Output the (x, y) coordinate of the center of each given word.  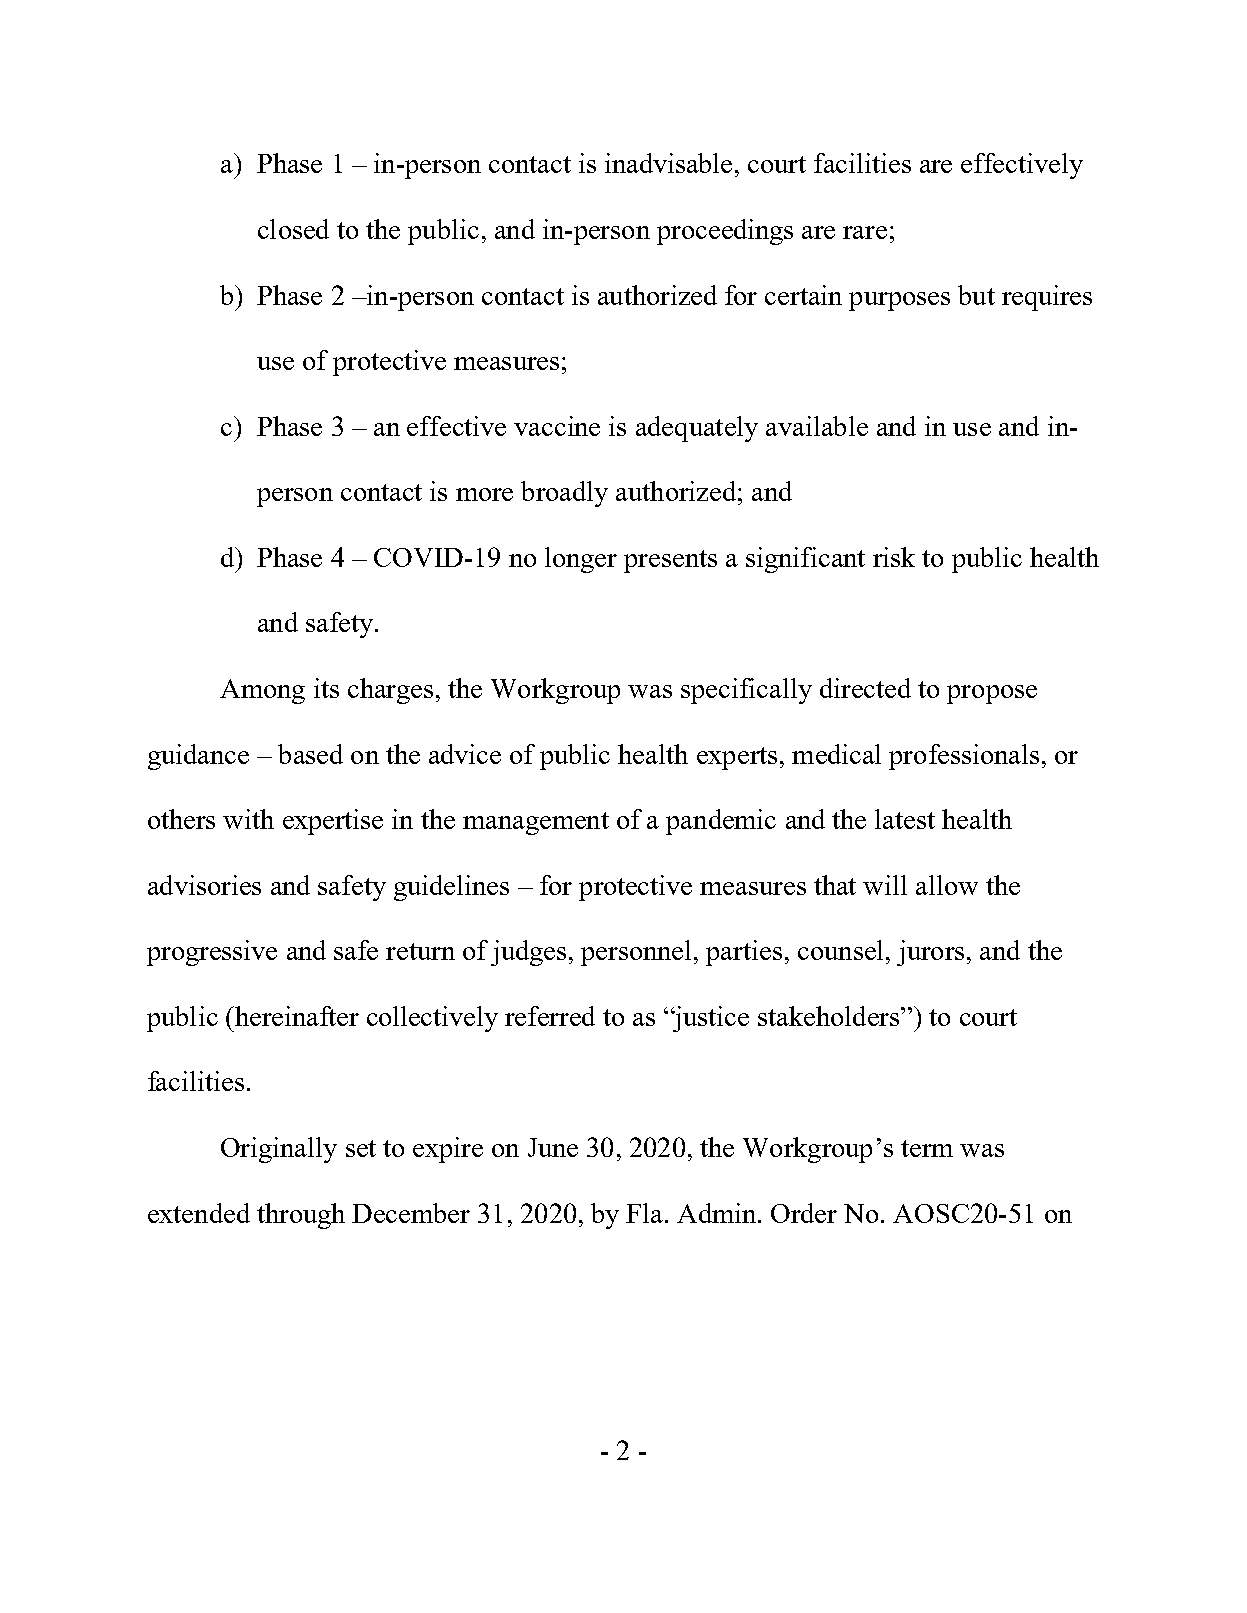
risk (894, 557)
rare (865, 232)
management (536, 823)
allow (947, 885)
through (301, 1216)
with (248, 819)
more (484, 494)
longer (581, 560)
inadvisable (670, 163)
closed (293, 229)
